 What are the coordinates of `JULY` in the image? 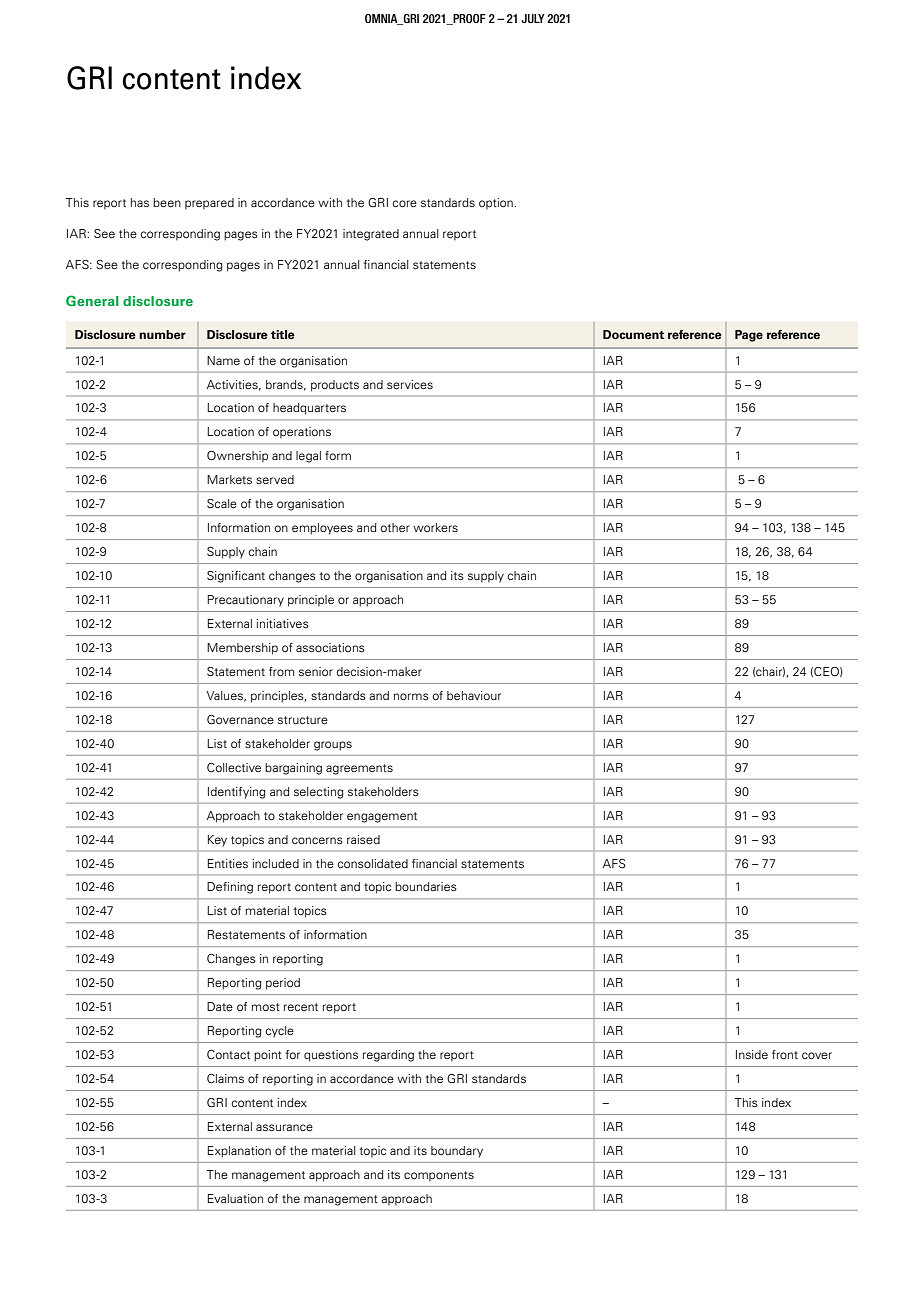 It's located at (533, 18).
